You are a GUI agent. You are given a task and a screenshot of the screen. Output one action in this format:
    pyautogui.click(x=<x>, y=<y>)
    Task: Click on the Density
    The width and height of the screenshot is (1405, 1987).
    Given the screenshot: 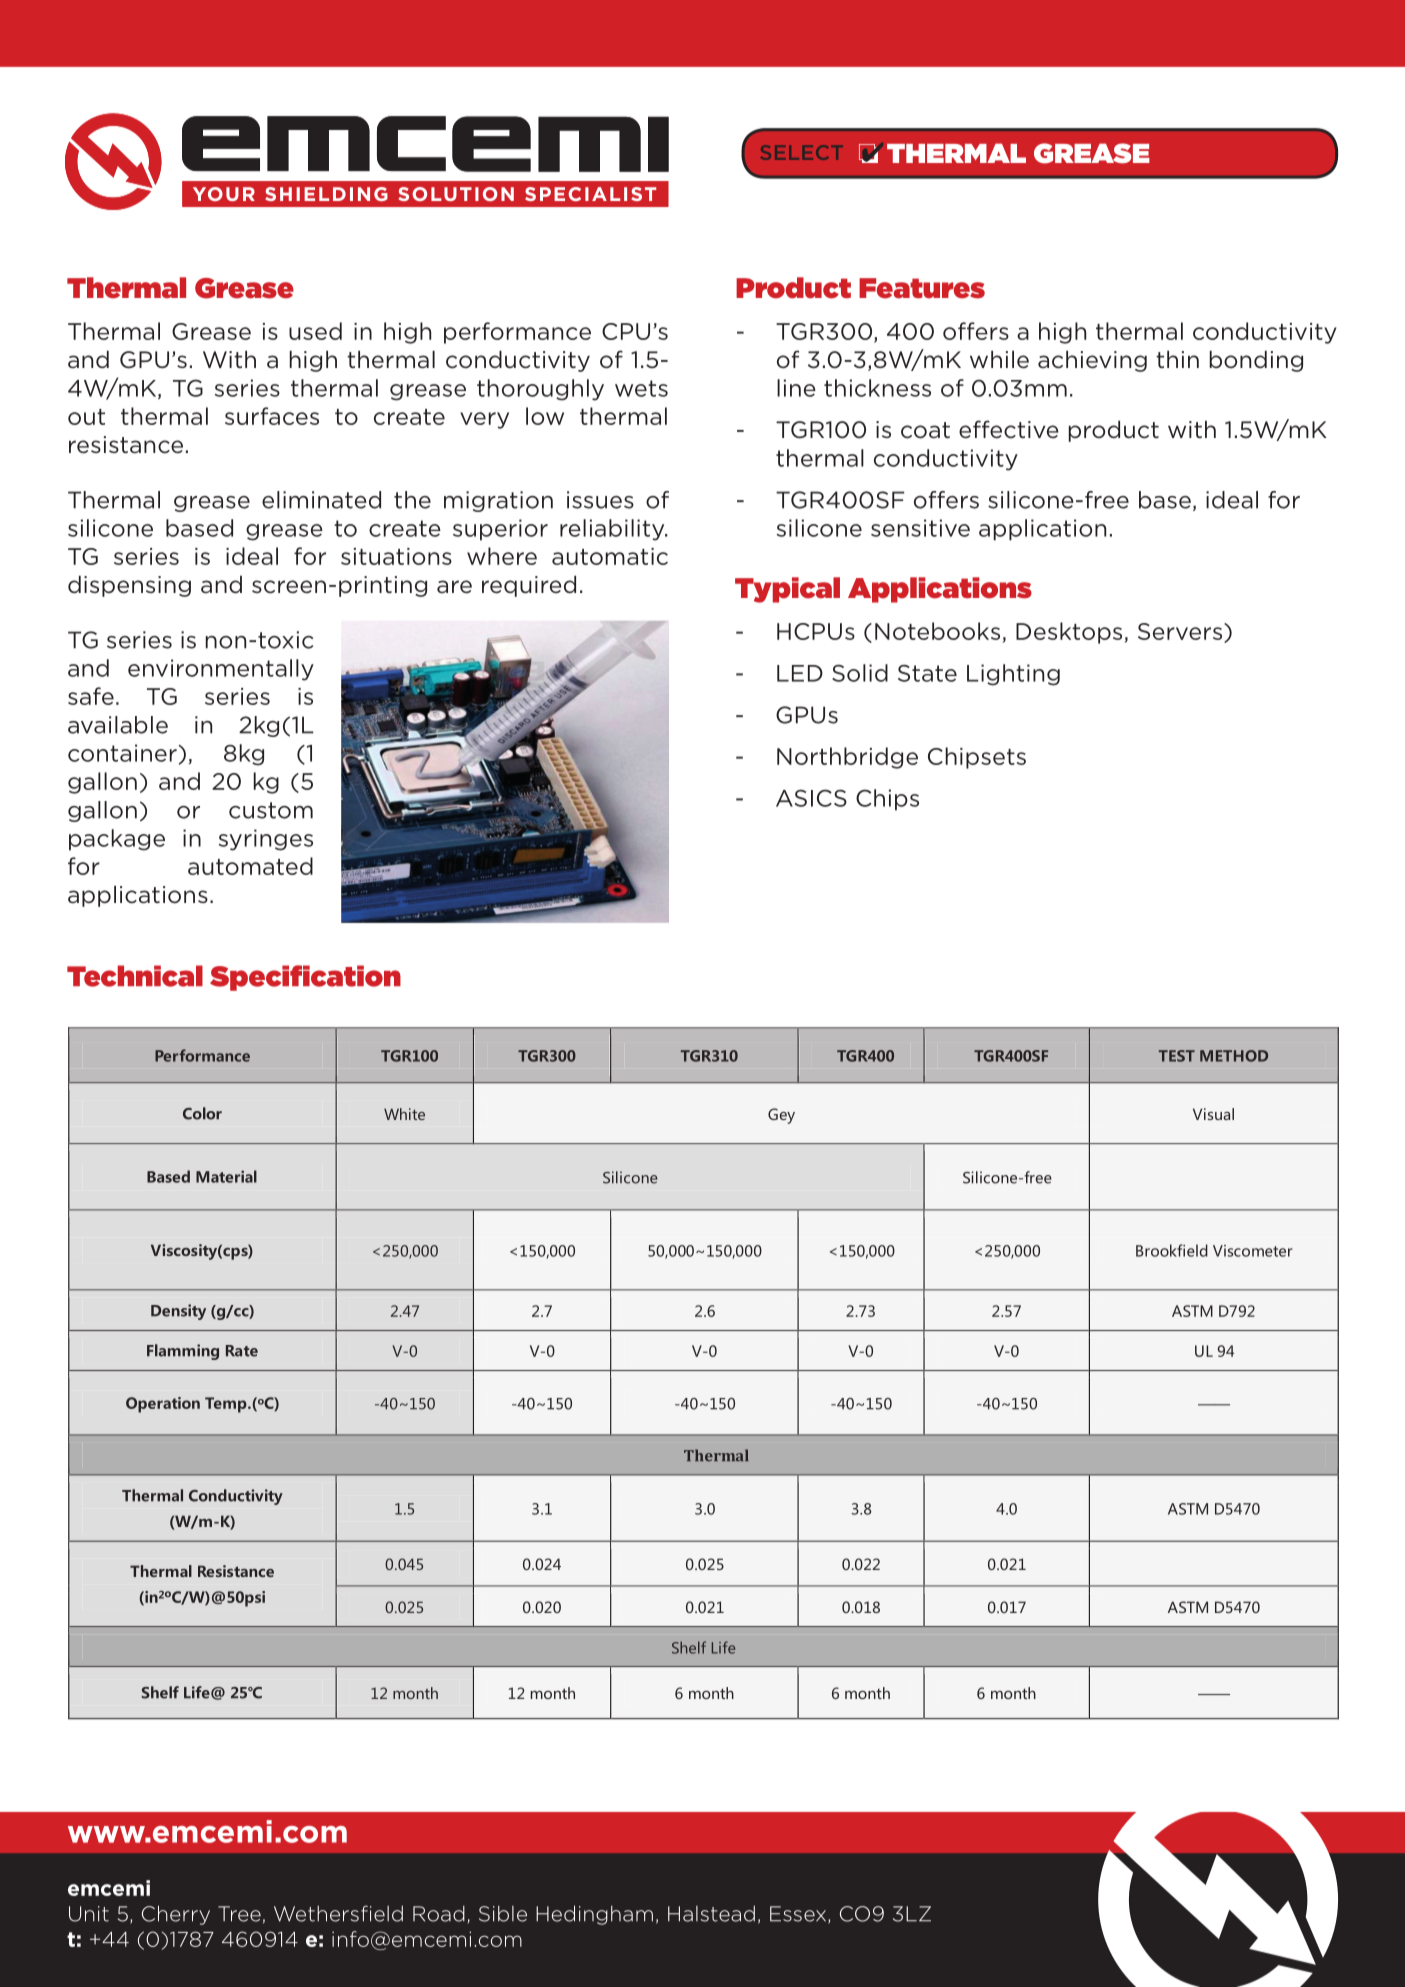 What is the action you would take?
    pyautogui.click(x=178, y=1312)
